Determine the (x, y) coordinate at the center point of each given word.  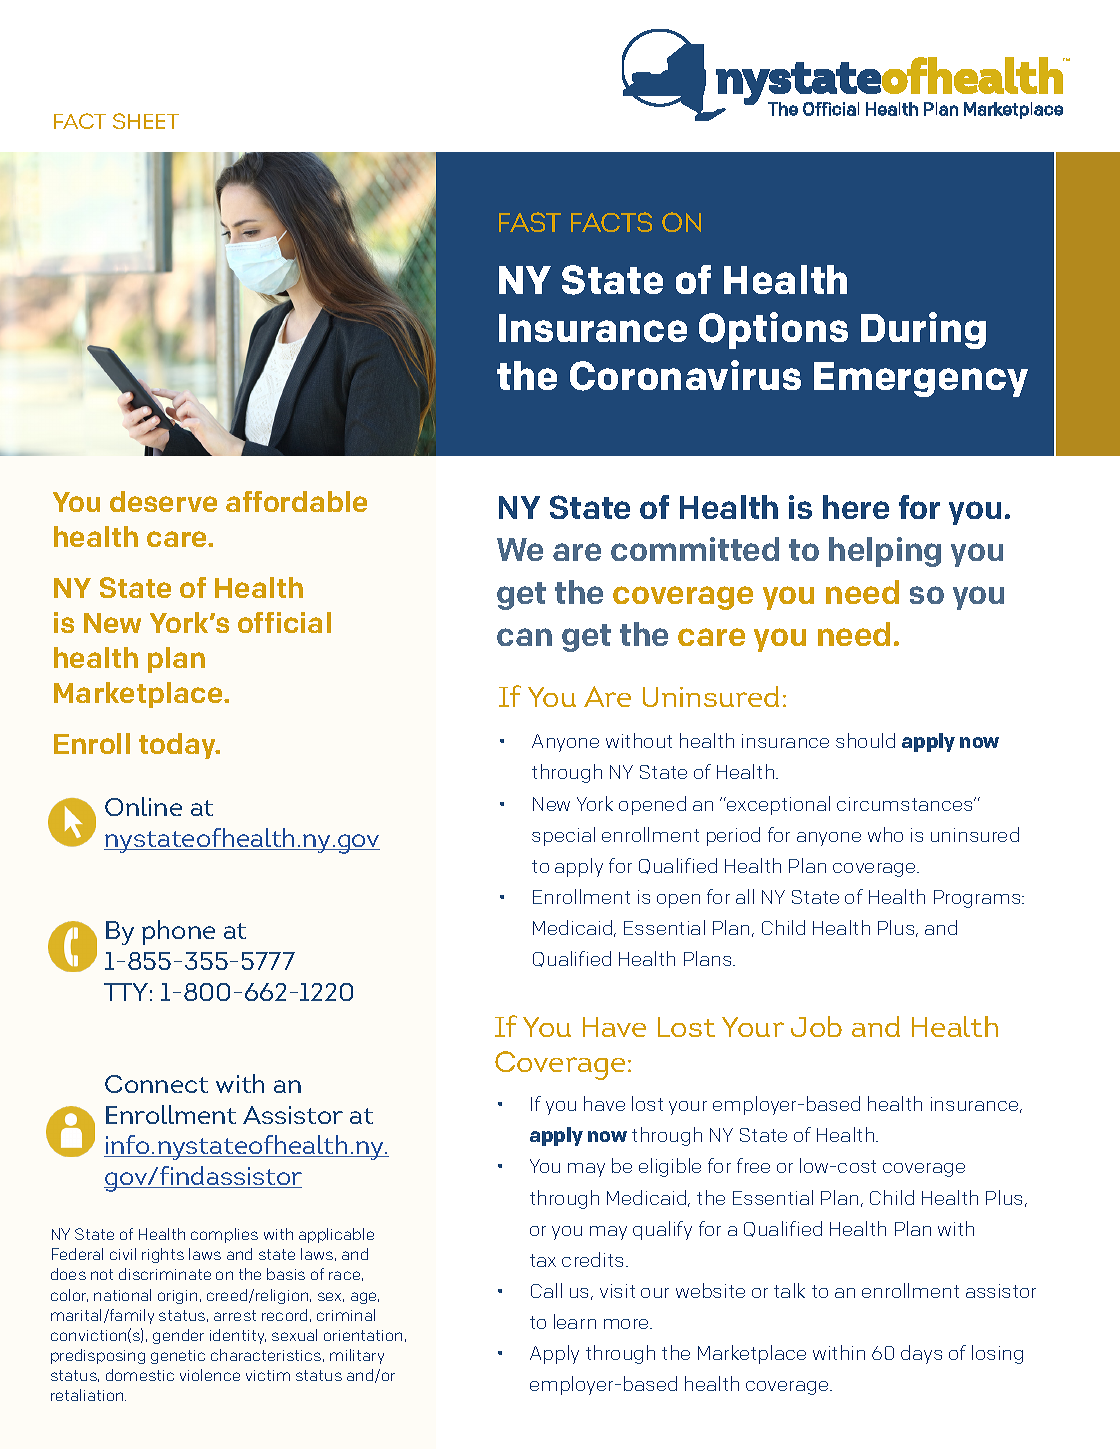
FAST (530, 222)
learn (575, 1321)
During (923, 330)
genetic (178, 1357)
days (921, 1354)
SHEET (146, 121)
